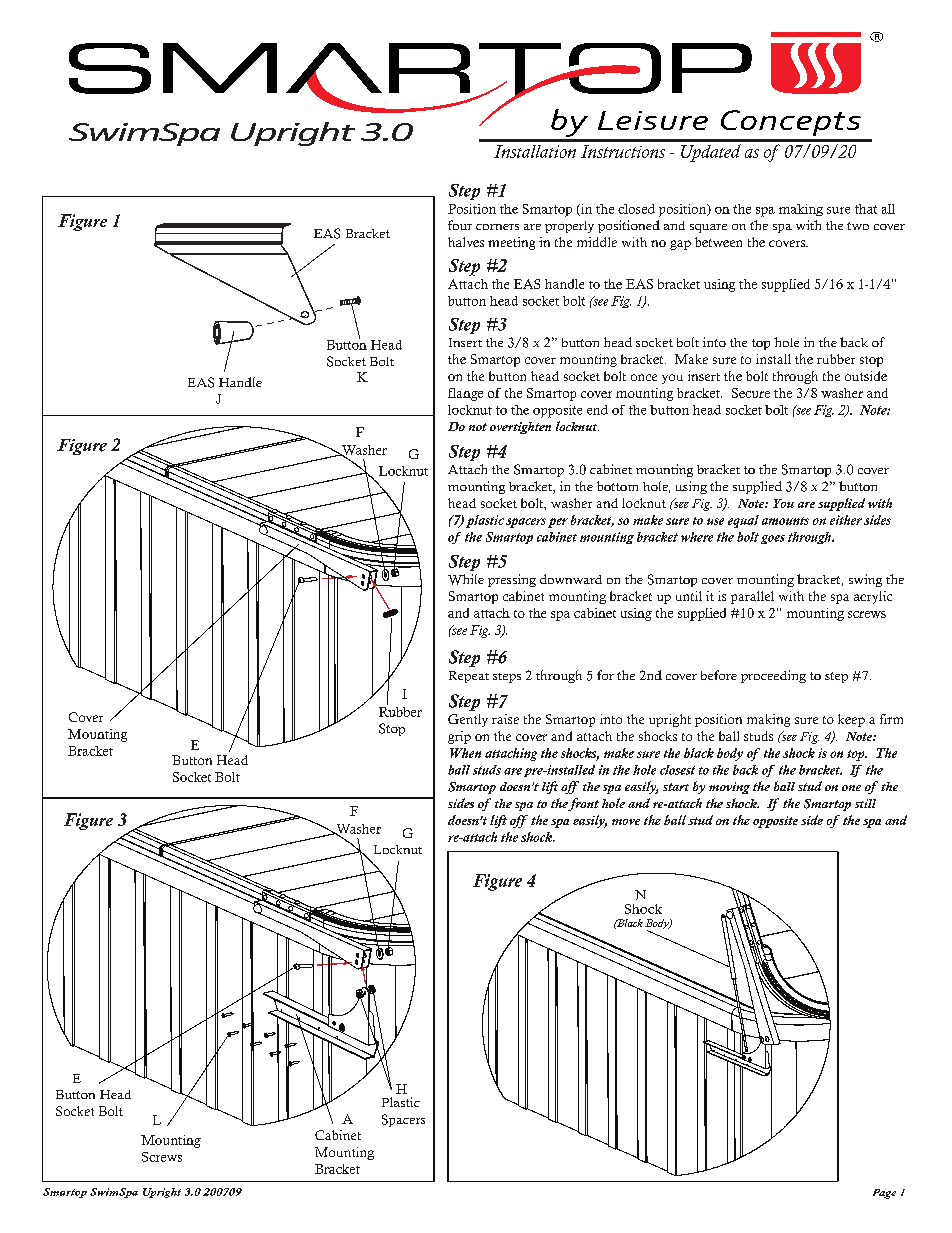  I want to click on raise, so click(505, 719).
